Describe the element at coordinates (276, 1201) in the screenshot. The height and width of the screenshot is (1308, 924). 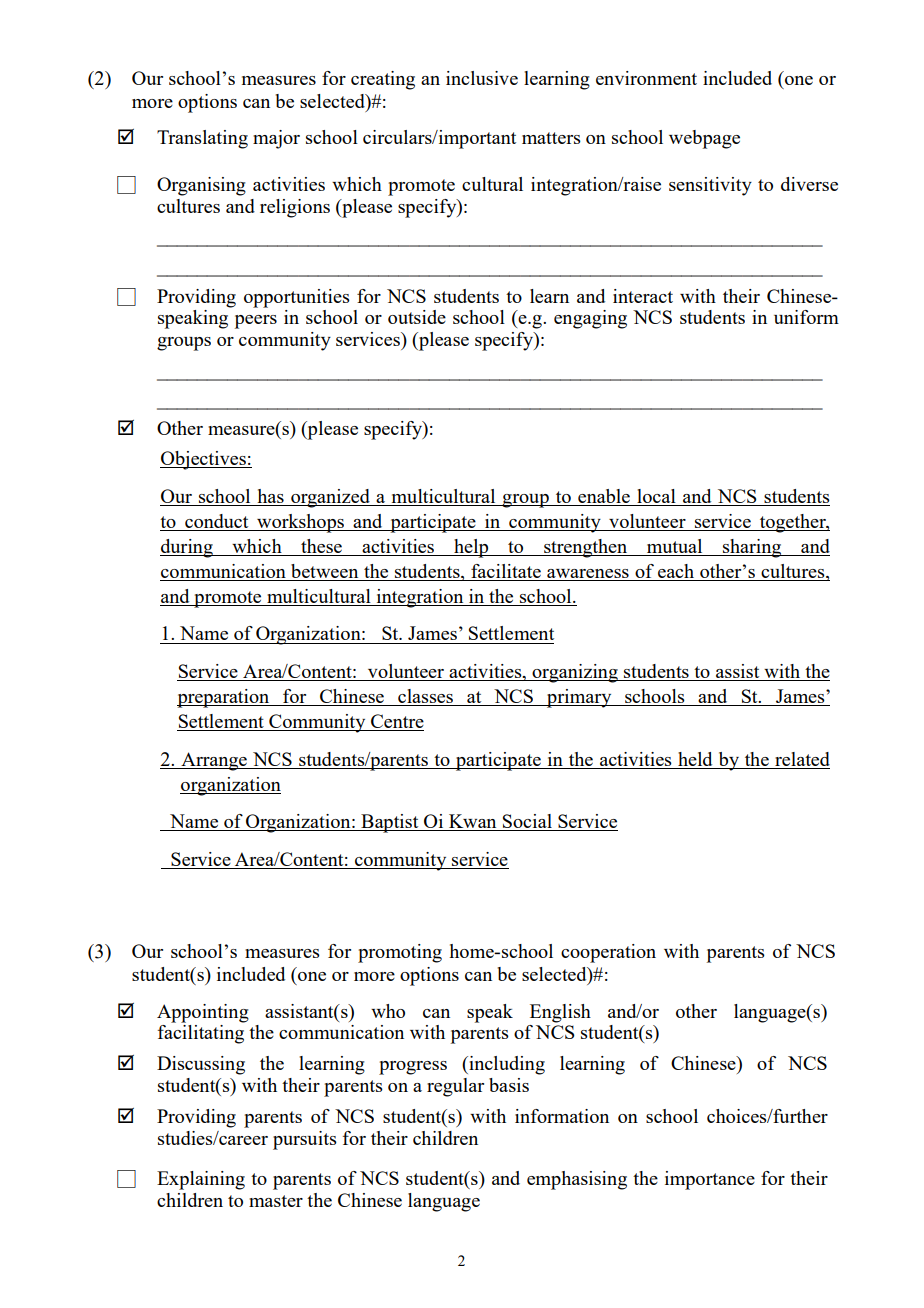
I see `master` at that location.
